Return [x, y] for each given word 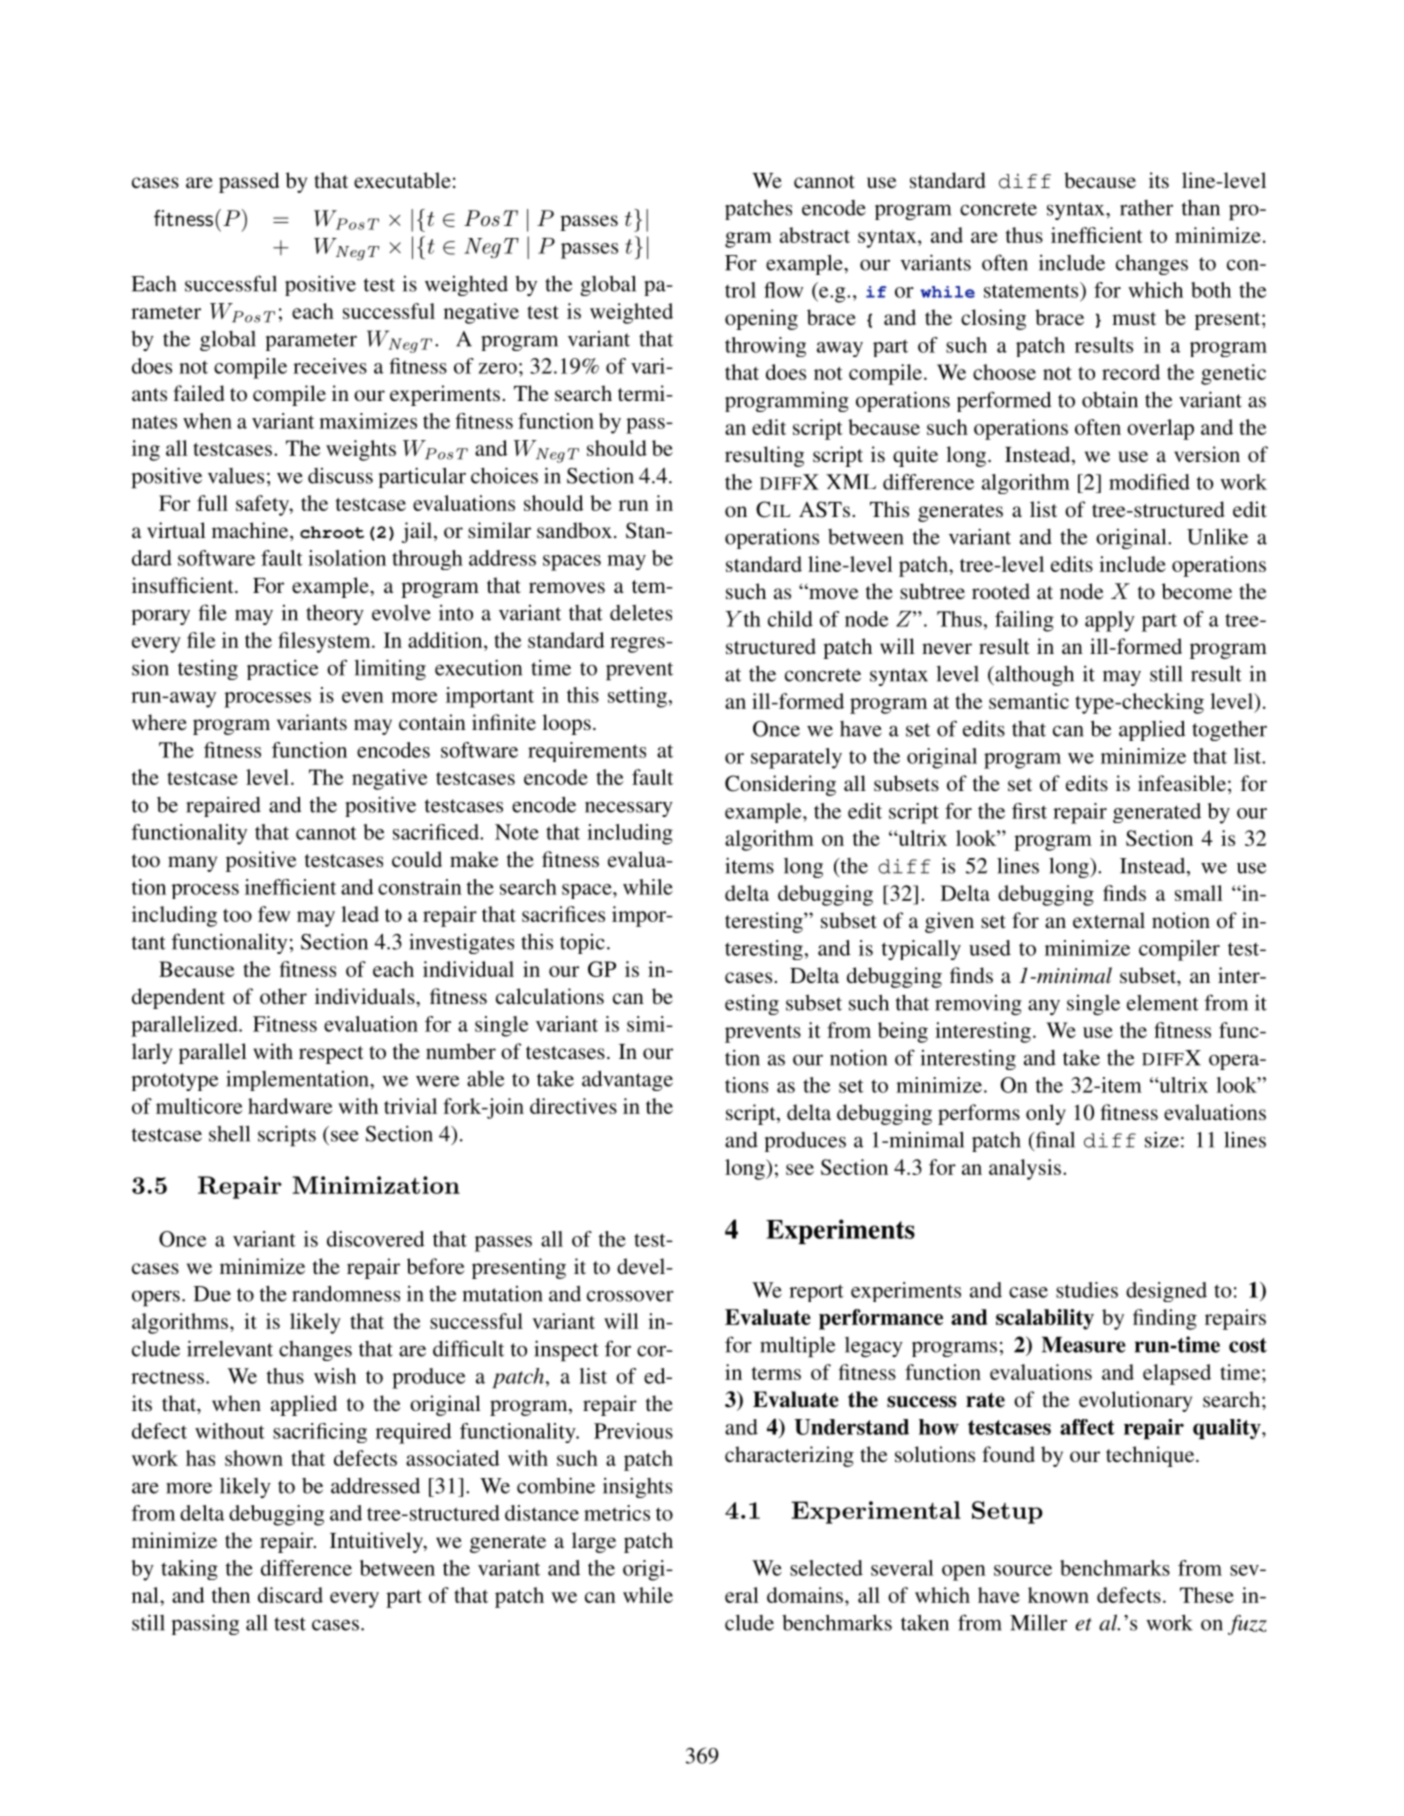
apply [1110, 621]
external [1109, 920]
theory [335, 614]
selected [826, 1568]
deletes [641, 613]
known [1058, 1595]
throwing [765, 347]
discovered [376, 1239]
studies [1087, 1290]
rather [1146, 208]
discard [290, 1595]
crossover [630, 1296]
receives [330, 366]
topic [582, 944]
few [274, 914]
